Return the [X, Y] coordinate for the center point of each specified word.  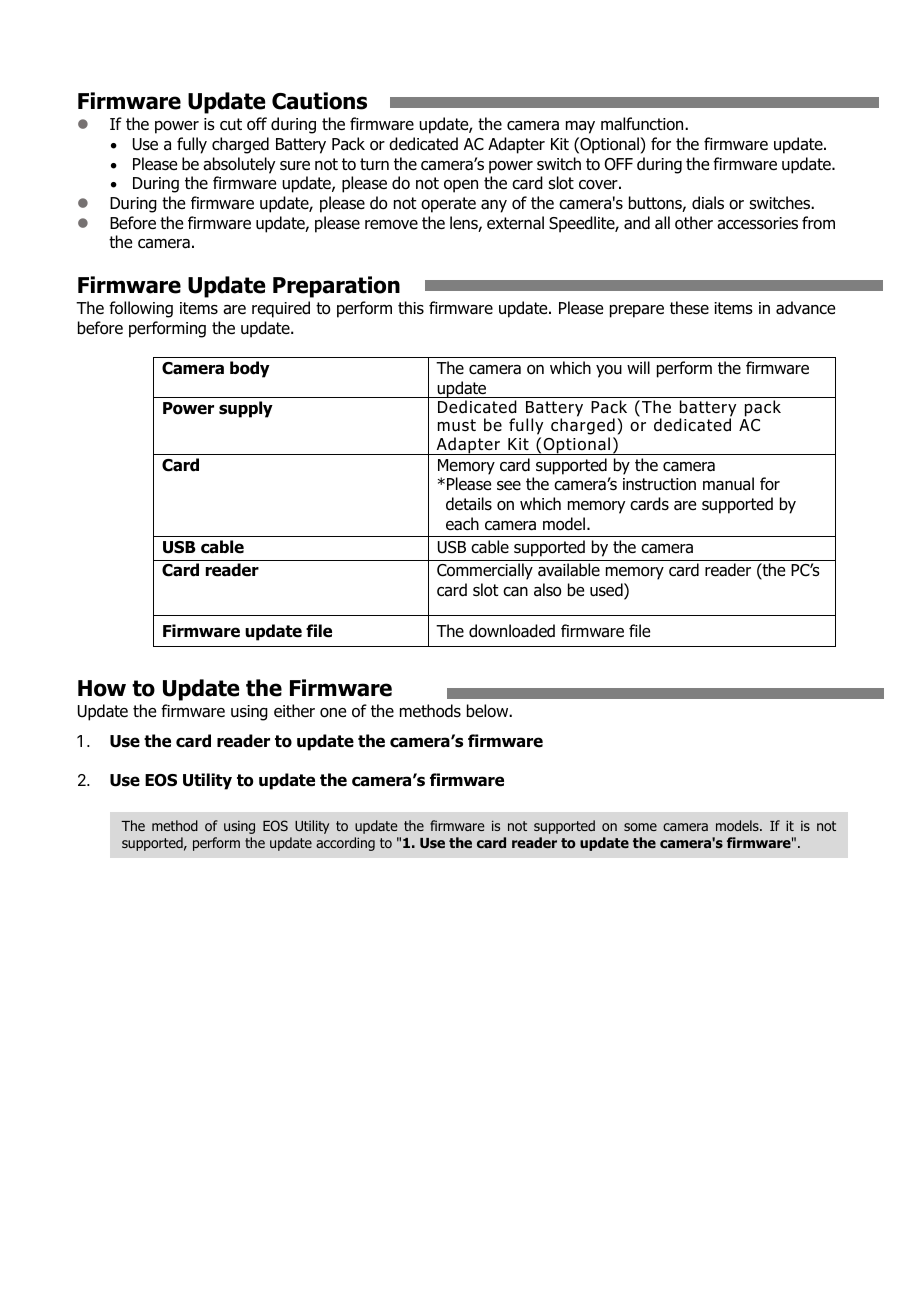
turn [374, 164]
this [411, 307]
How [102, 688]
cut [231, 124]
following [141, 309]
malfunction [643, 124]
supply [246, 409]
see [509, 485]
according [345, 844]
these [689, 308]
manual [728, 484]
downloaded [512, 631]
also [547, 590]
